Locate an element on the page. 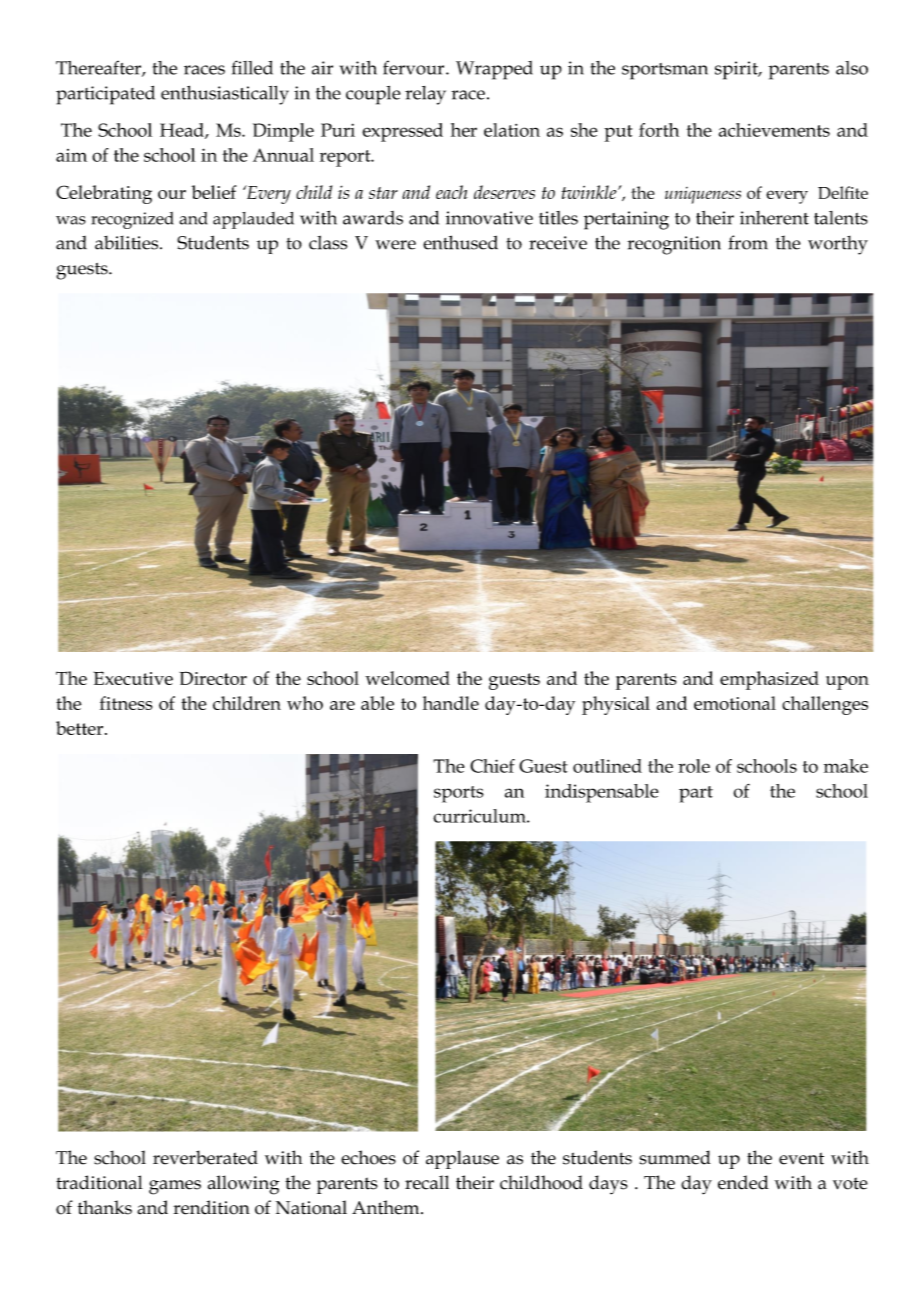 The height and width of the document is (1308, 924). enthused is located at coordinates (460, 242).
